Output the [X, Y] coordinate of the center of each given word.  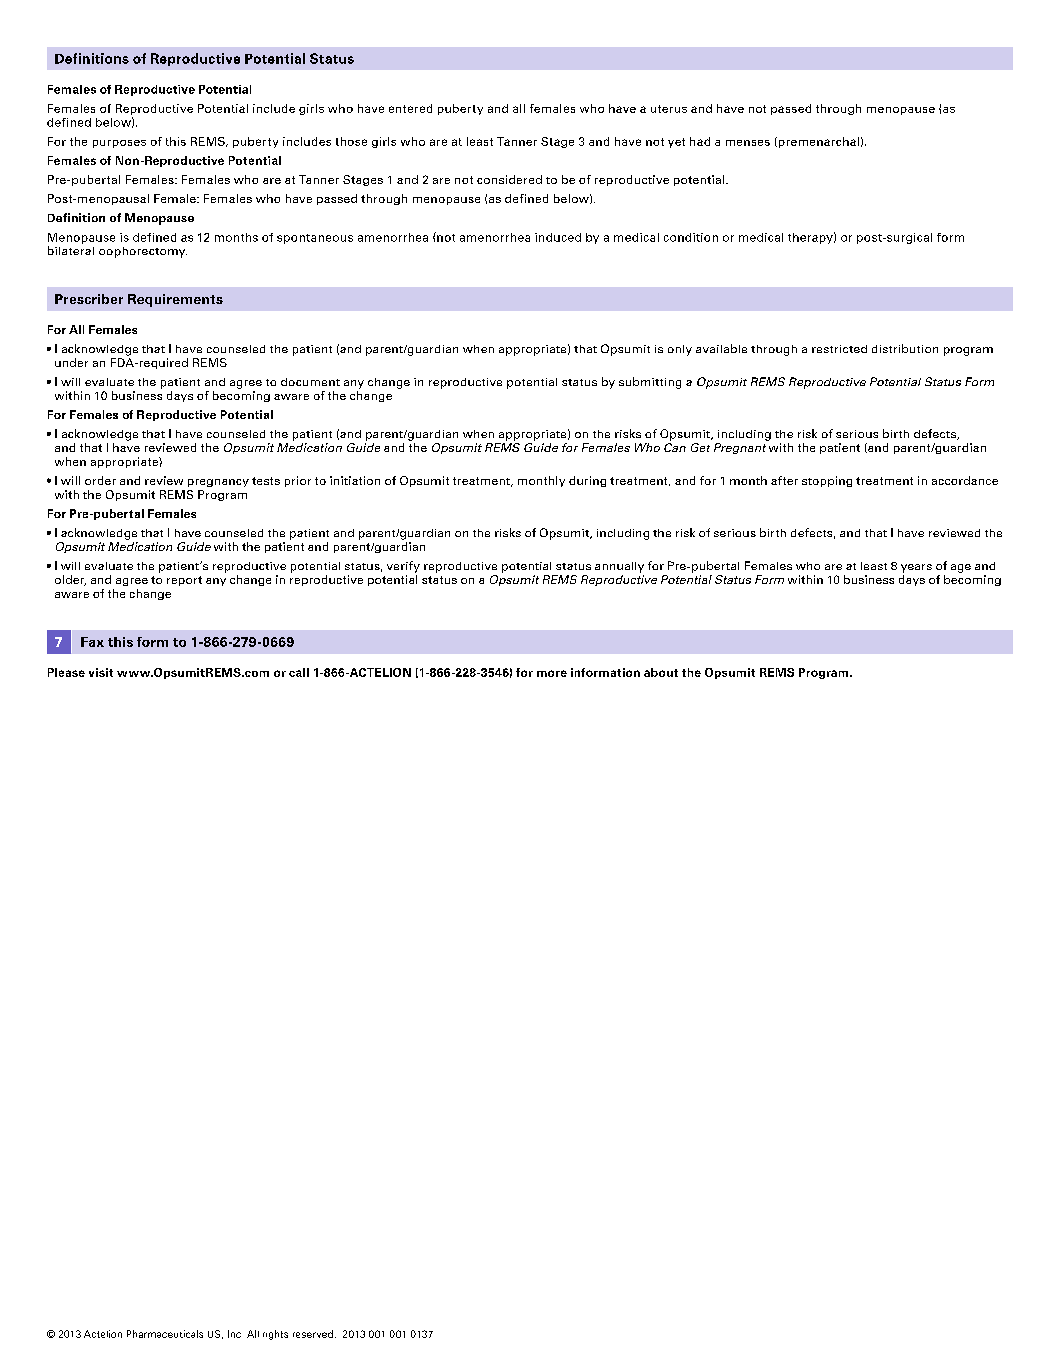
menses [748, 143]
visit [101, 672]
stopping [827, 481]
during [587, 481]
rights [275, 1335]
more [552, 673]
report [184, 581]
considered [509, 179]
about [661, 672]
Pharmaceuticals [165, 1334]
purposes [119, 144]
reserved [313, 1334]
